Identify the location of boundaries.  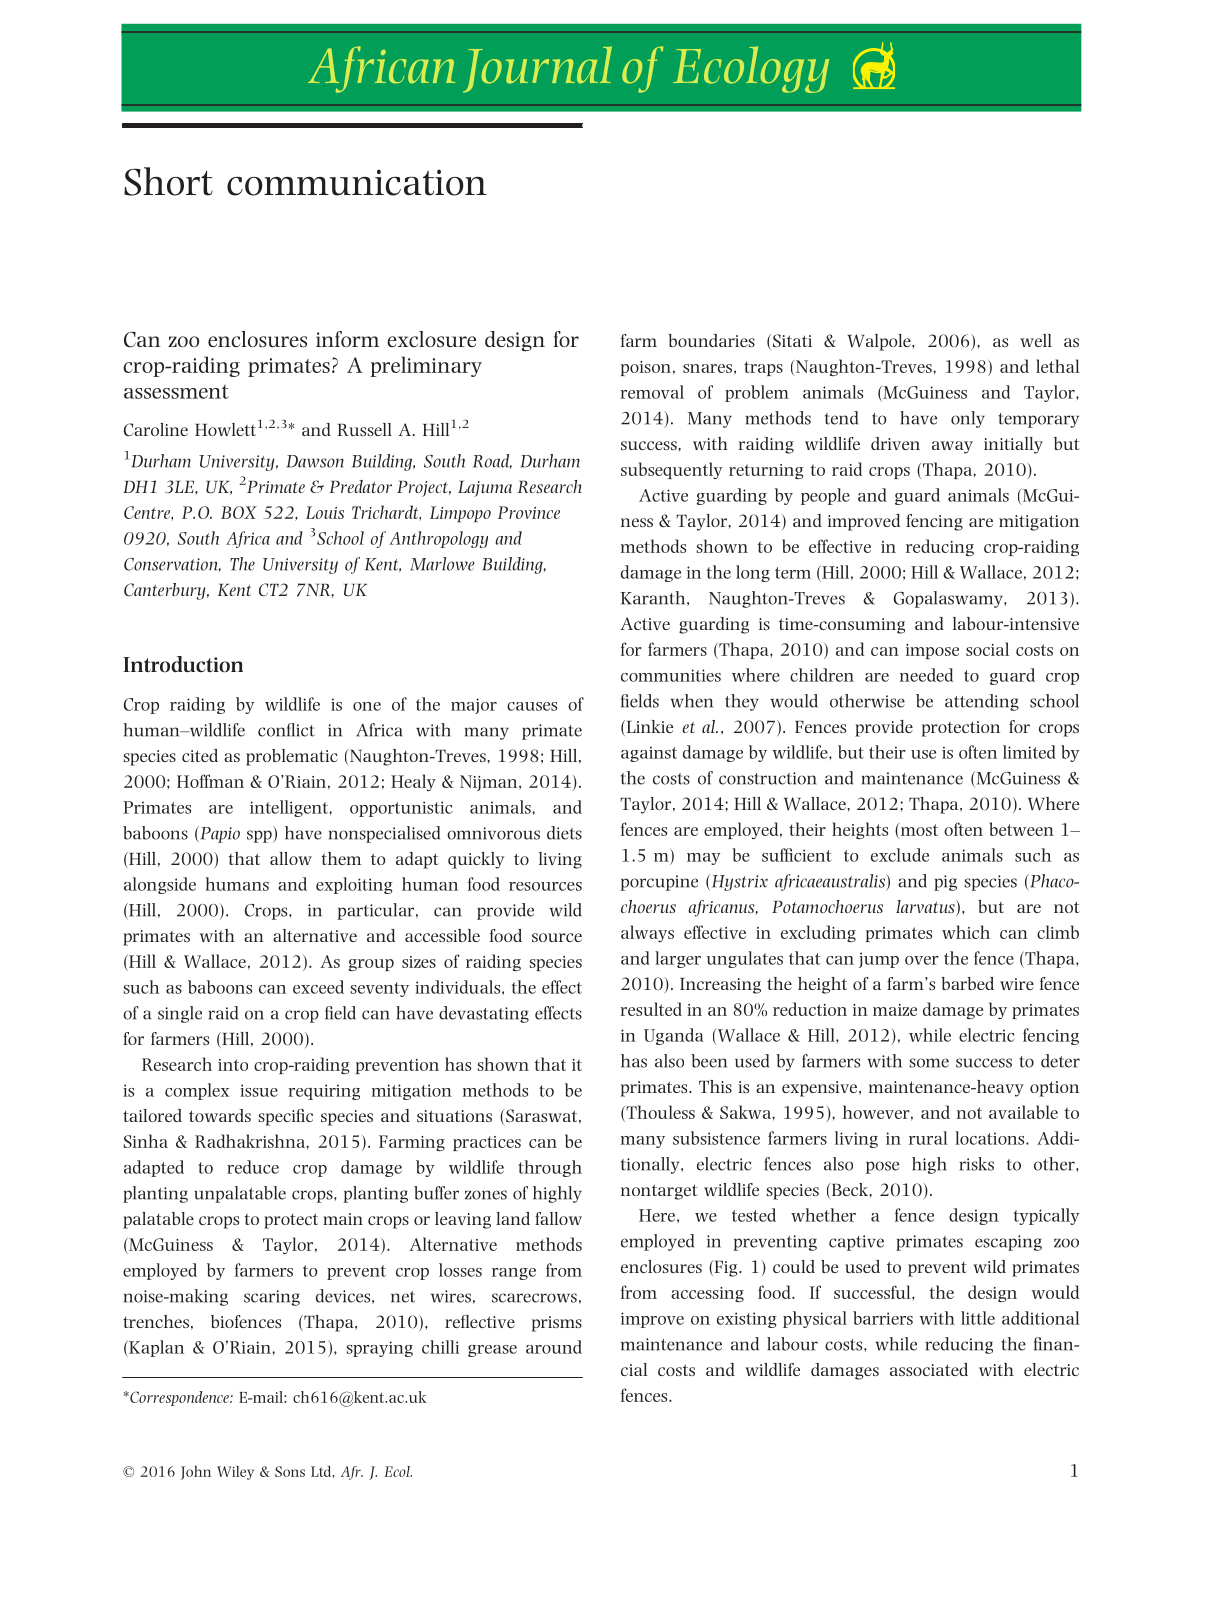
(712, 340).
